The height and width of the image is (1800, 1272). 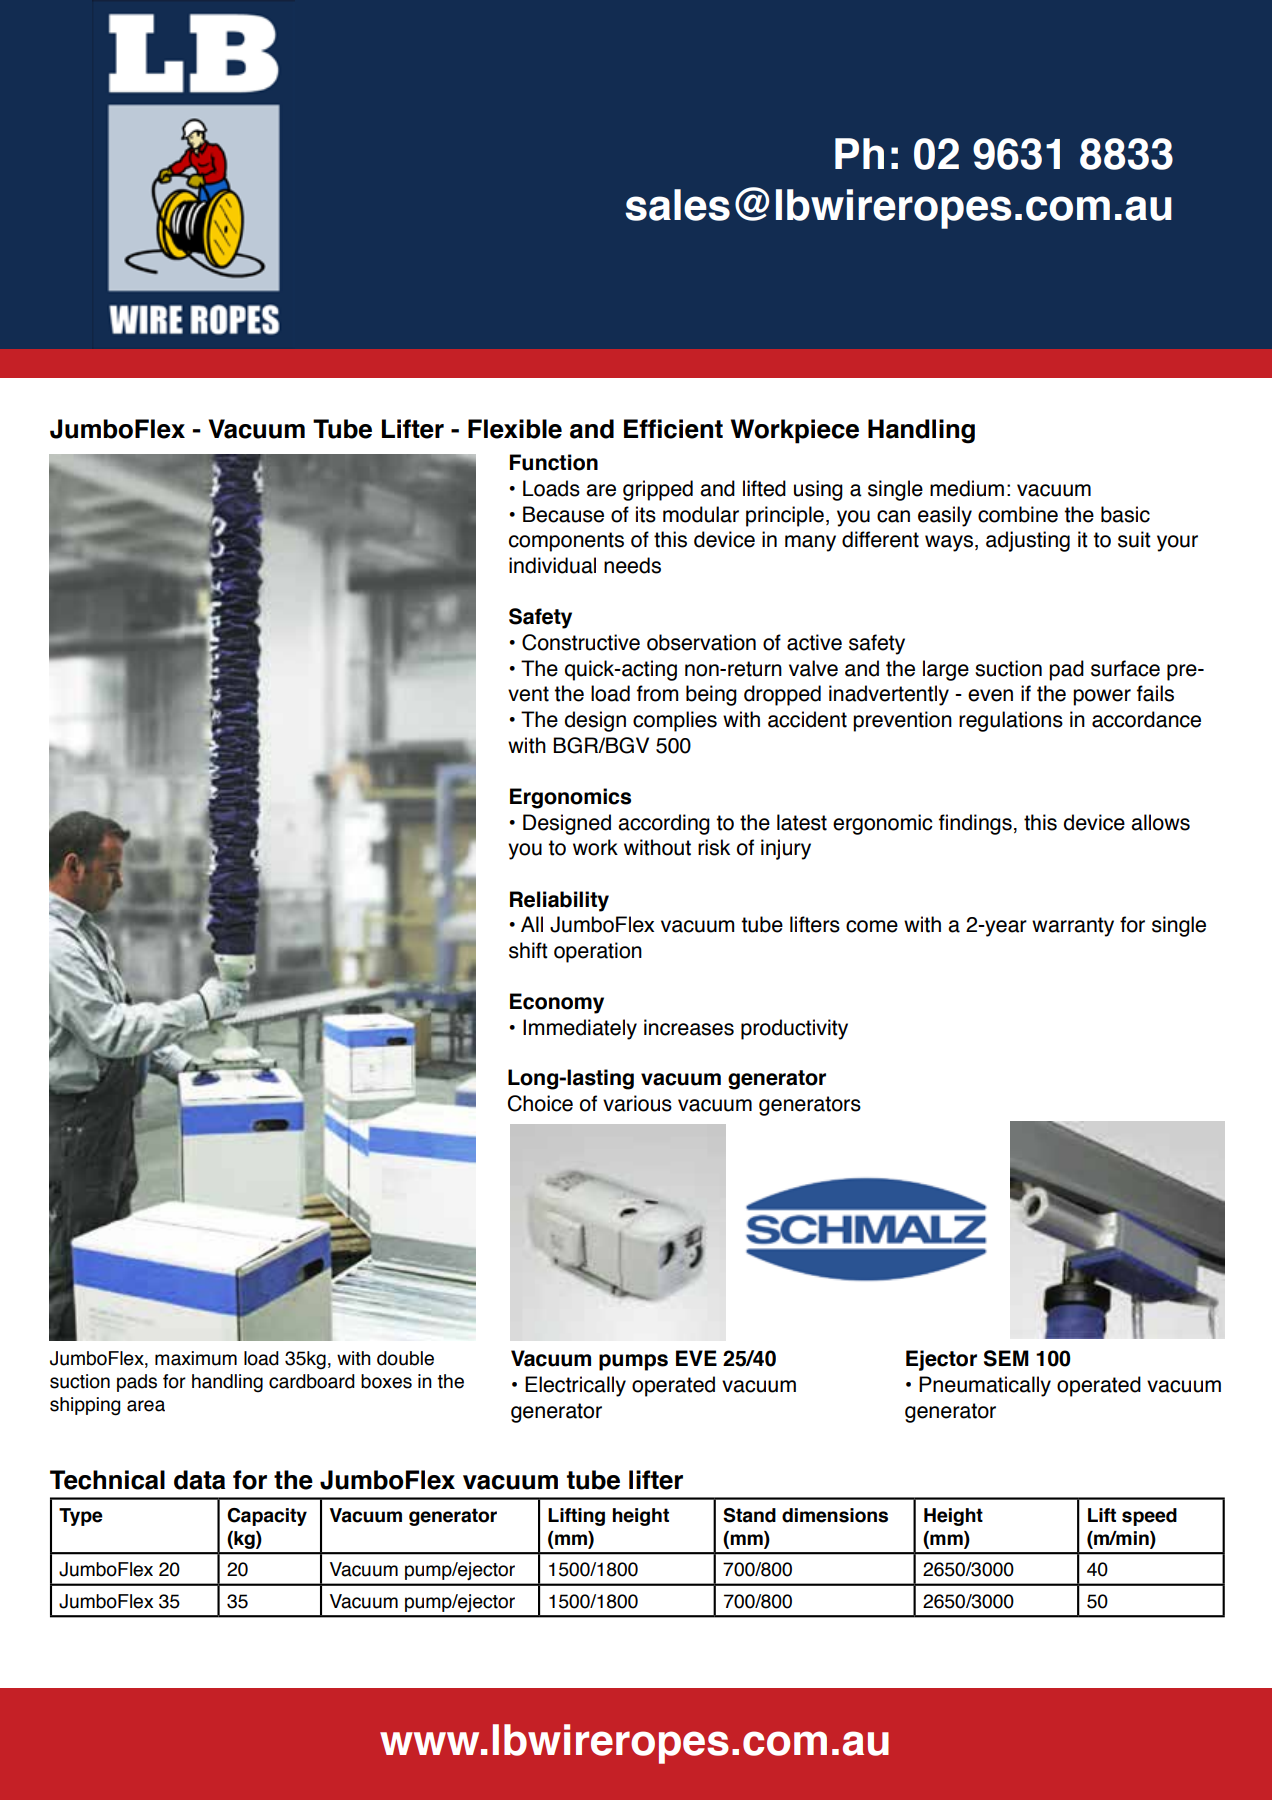 What do you see at coordinates (515, 429) in the image?
I see `Flexible` at bounding box center [515, 429].
